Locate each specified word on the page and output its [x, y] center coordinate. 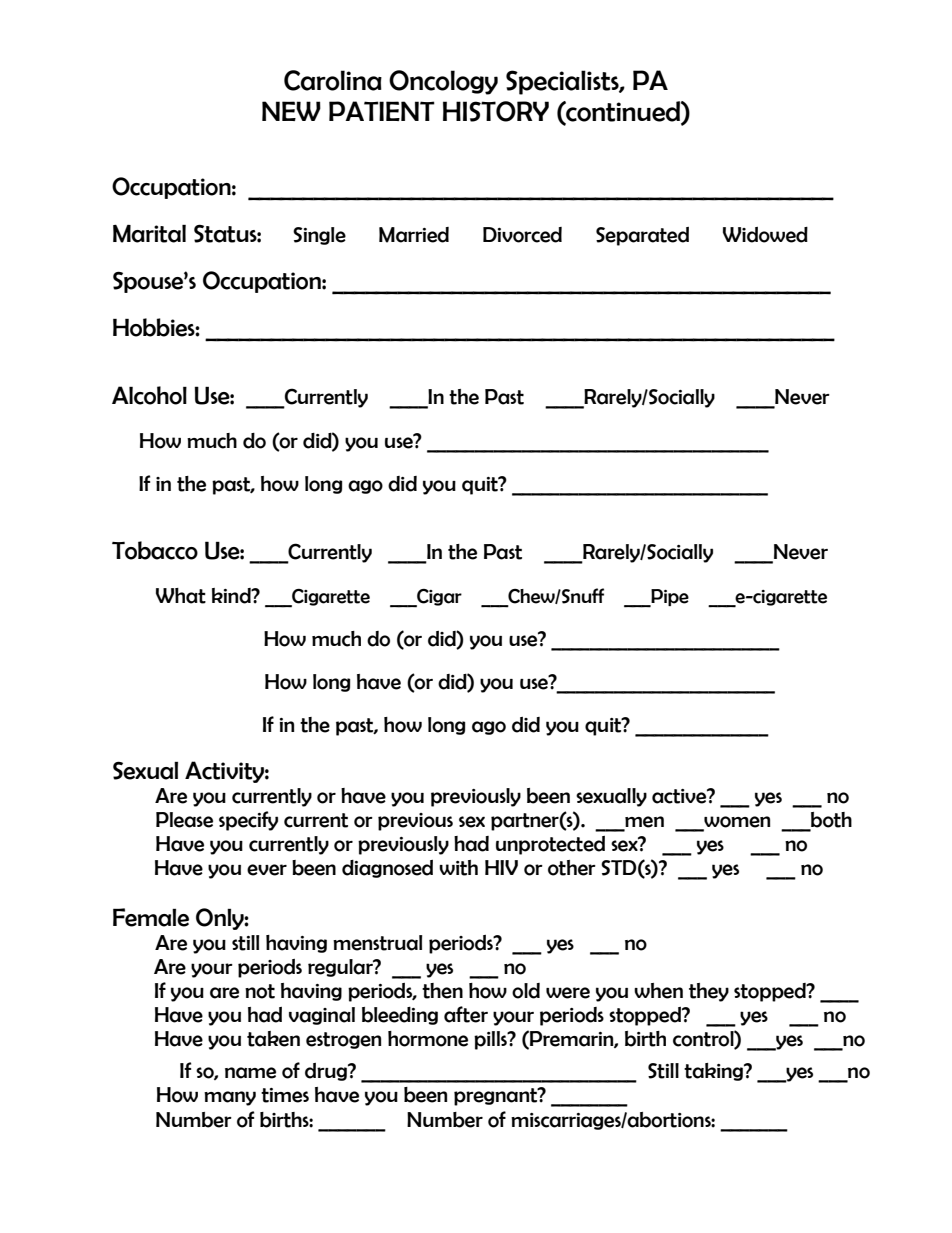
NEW [291, 111]
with [458, 868]
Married [414, 235]
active [680, 796]
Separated [642, 236]
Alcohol [149, 395]
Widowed [765, 235]
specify [248, 821]
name [250, 1073]
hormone [428, 1039]
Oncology [443, 82]
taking [714, 1072]
